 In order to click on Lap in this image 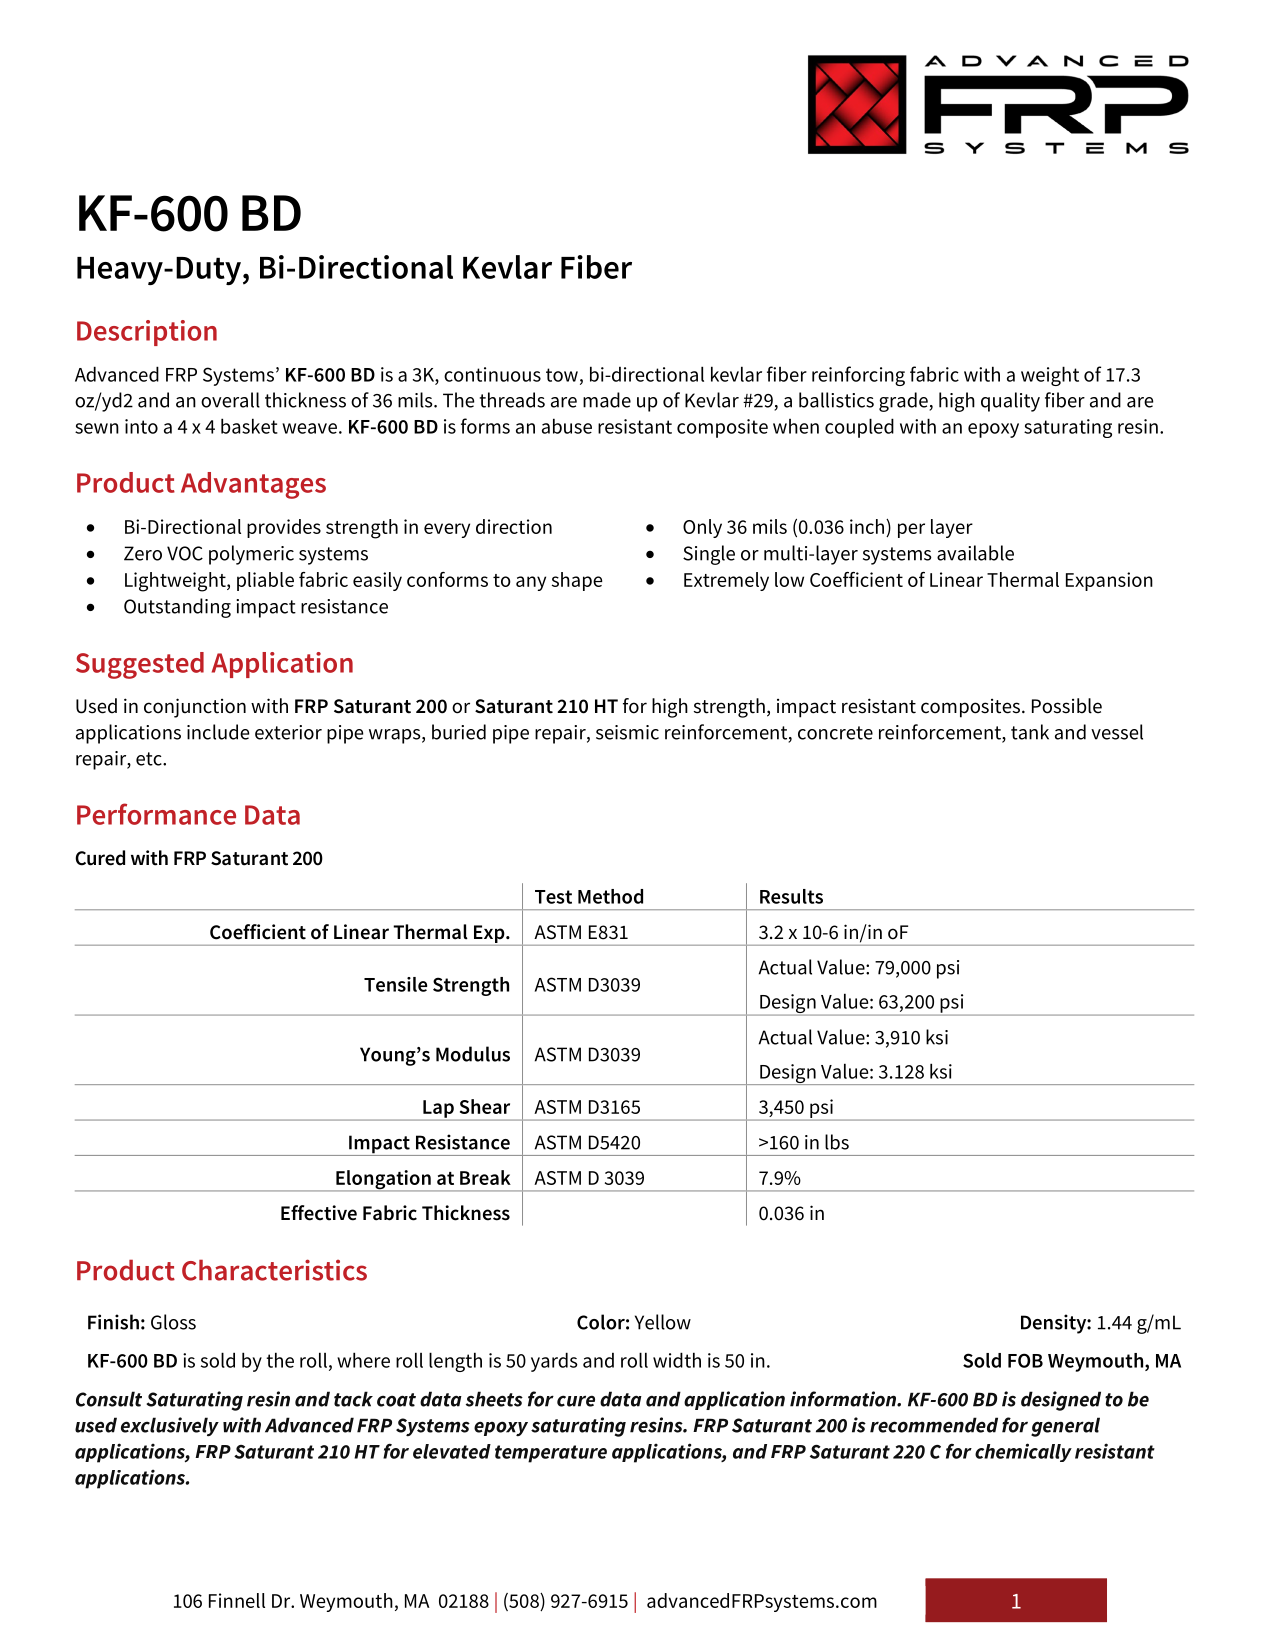, I will do `click(438, 1110)`.
